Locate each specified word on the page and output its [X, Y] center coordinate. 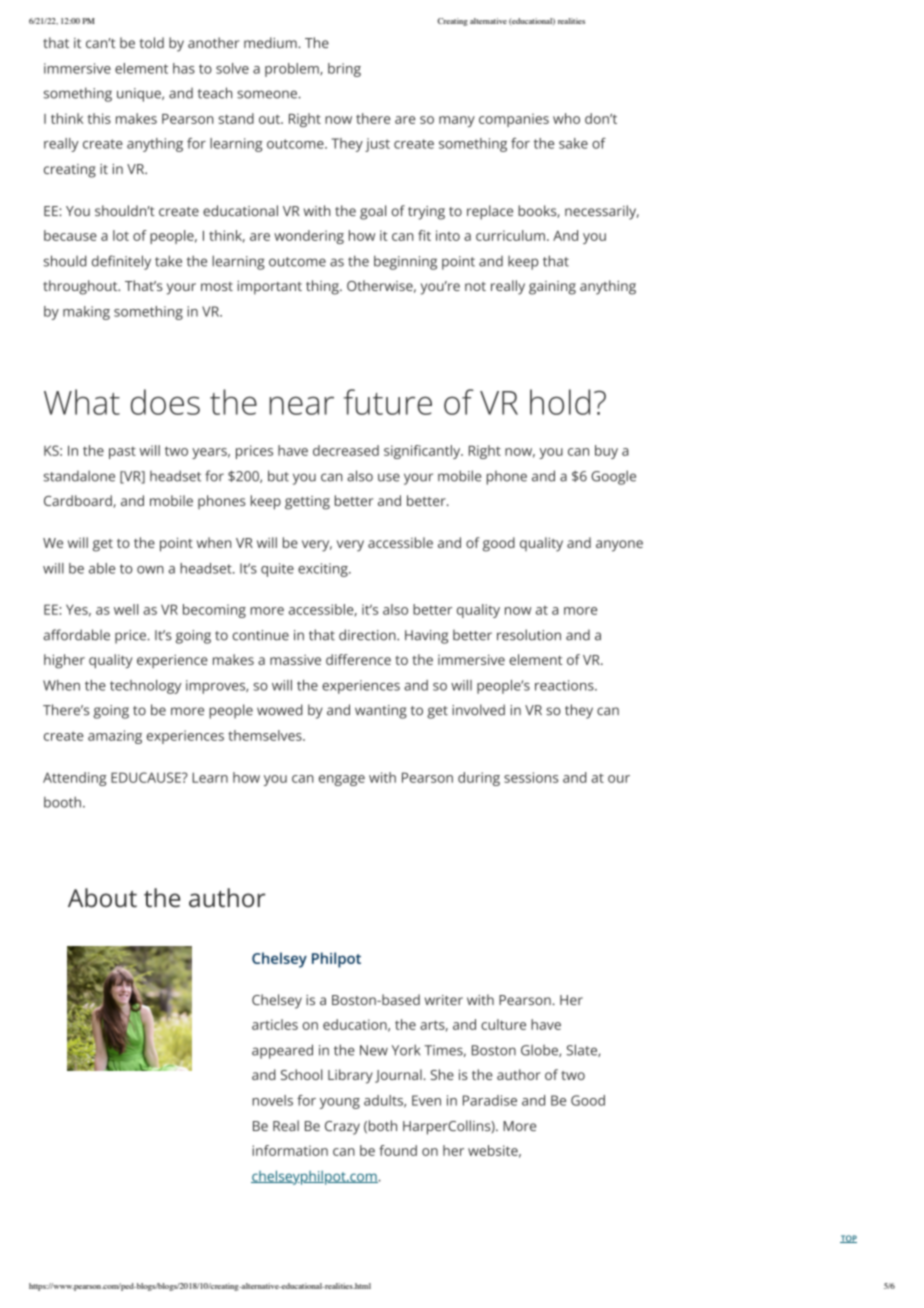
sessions [531, 777]
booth [62, 802]
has [184, 68]
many [457, 121]
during [479, 779]
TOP [848, 1239]
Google [613, 477]
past [122, 452]
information [290, 1150]
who [566, 118]
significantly [423, 452]
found [398, 1150]
